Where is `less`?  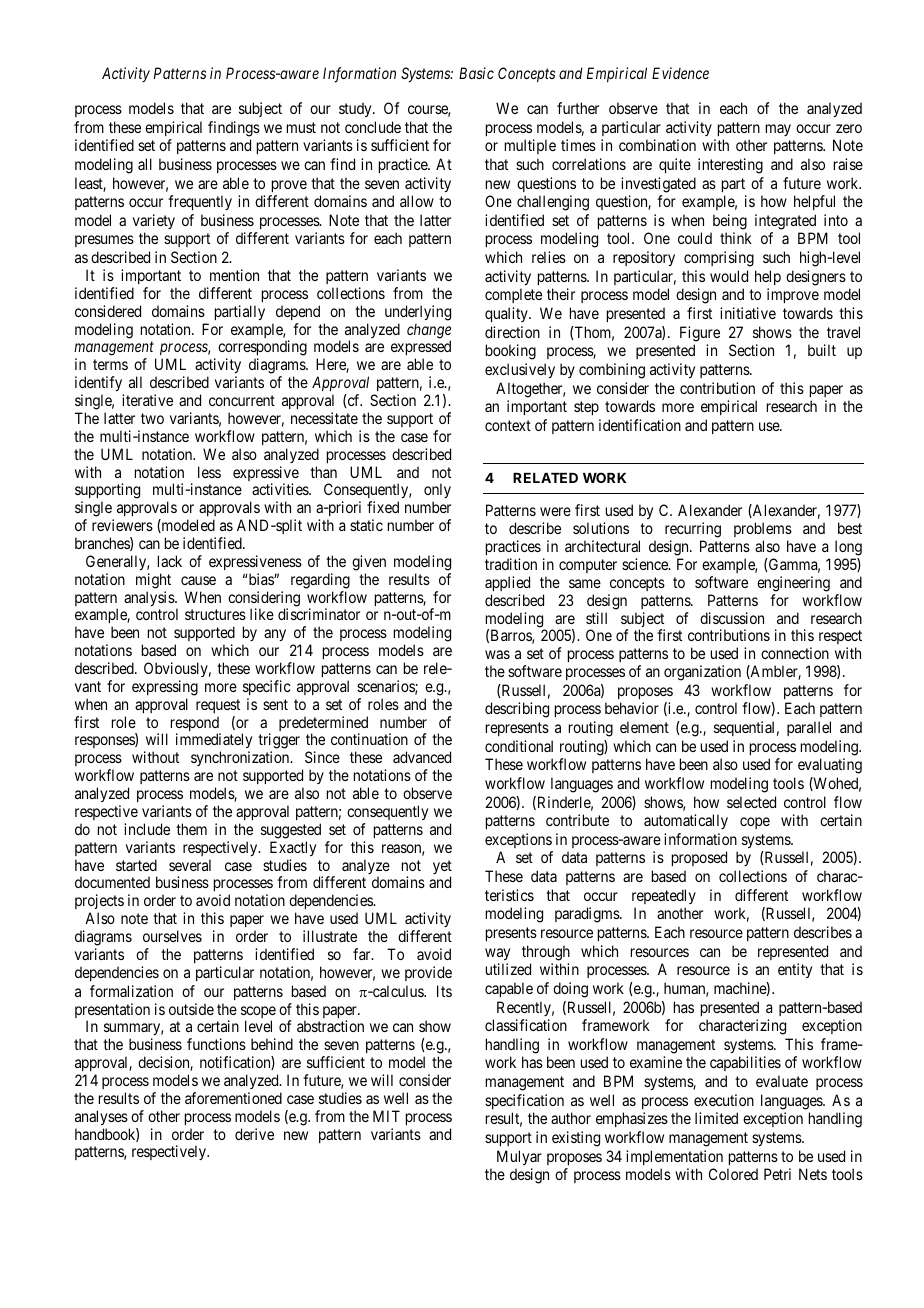 less is located at coordinates (209, 472).
